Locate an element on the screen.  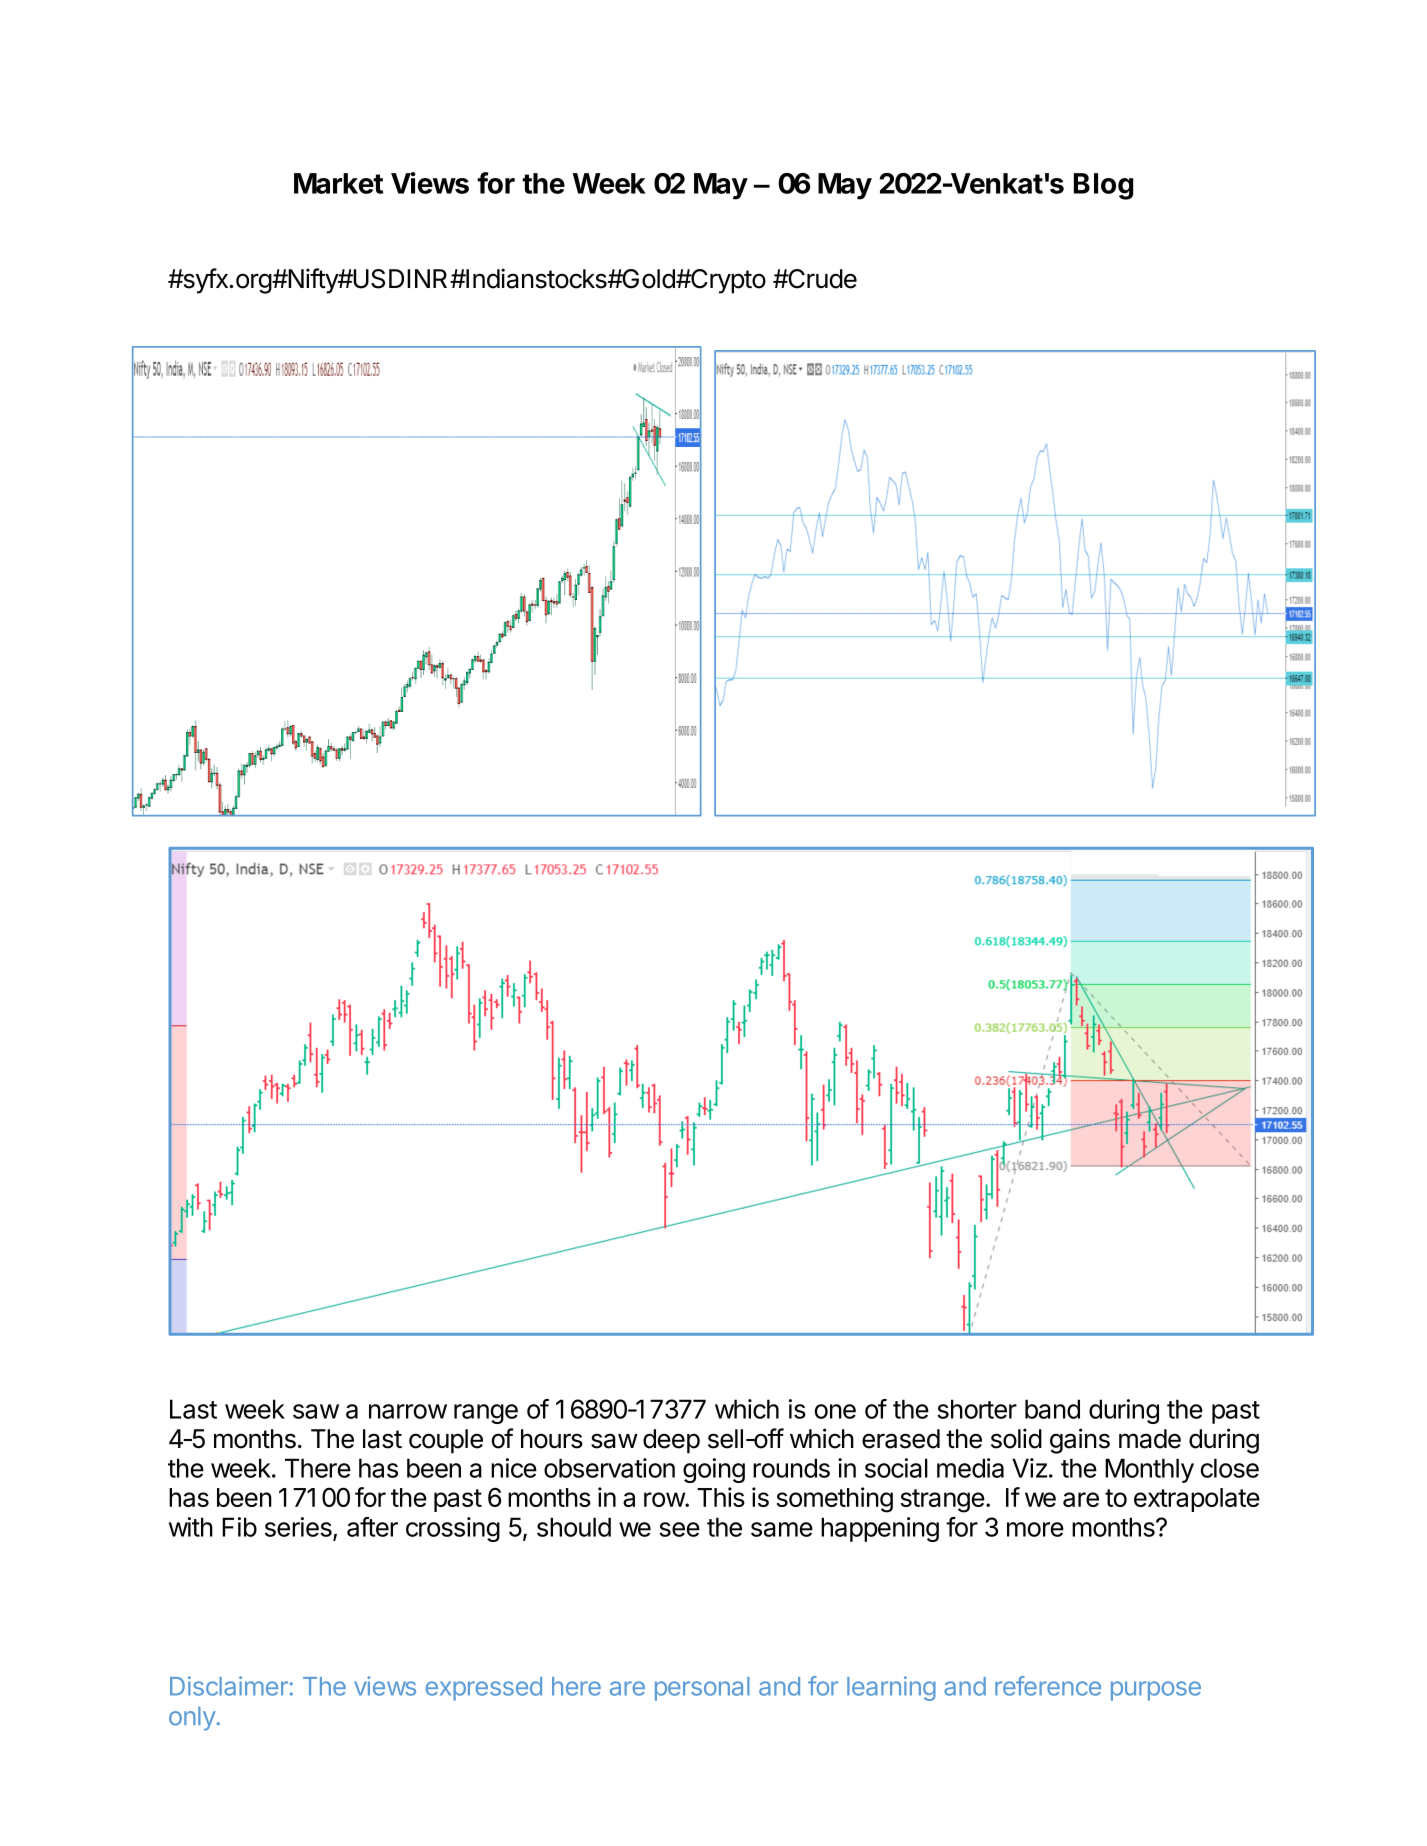
couple is located at coordinates (446, 1441).
